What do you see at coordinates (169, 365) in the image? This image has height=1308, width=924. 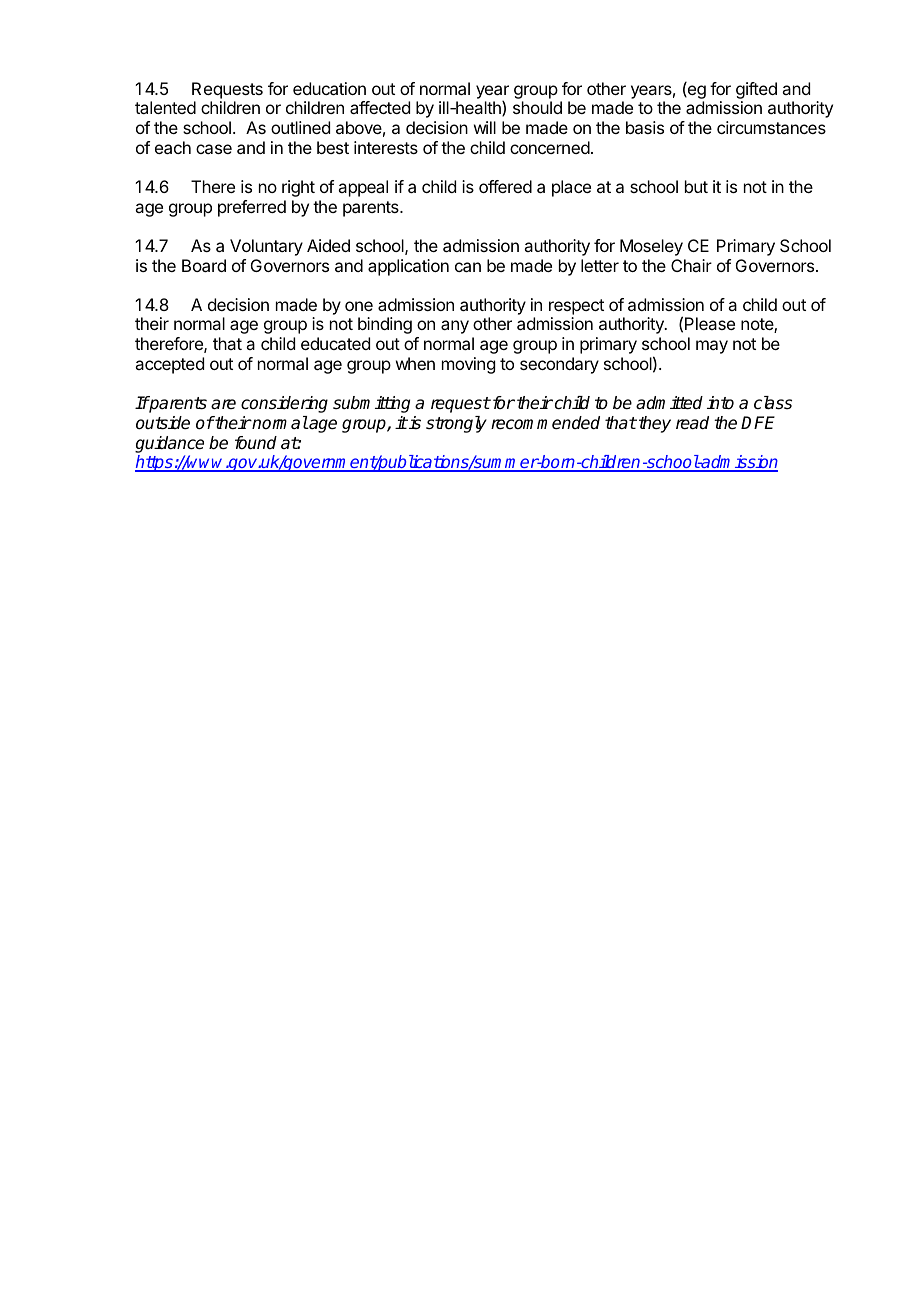 I see `accepted` at bounding box center [169, 365].
